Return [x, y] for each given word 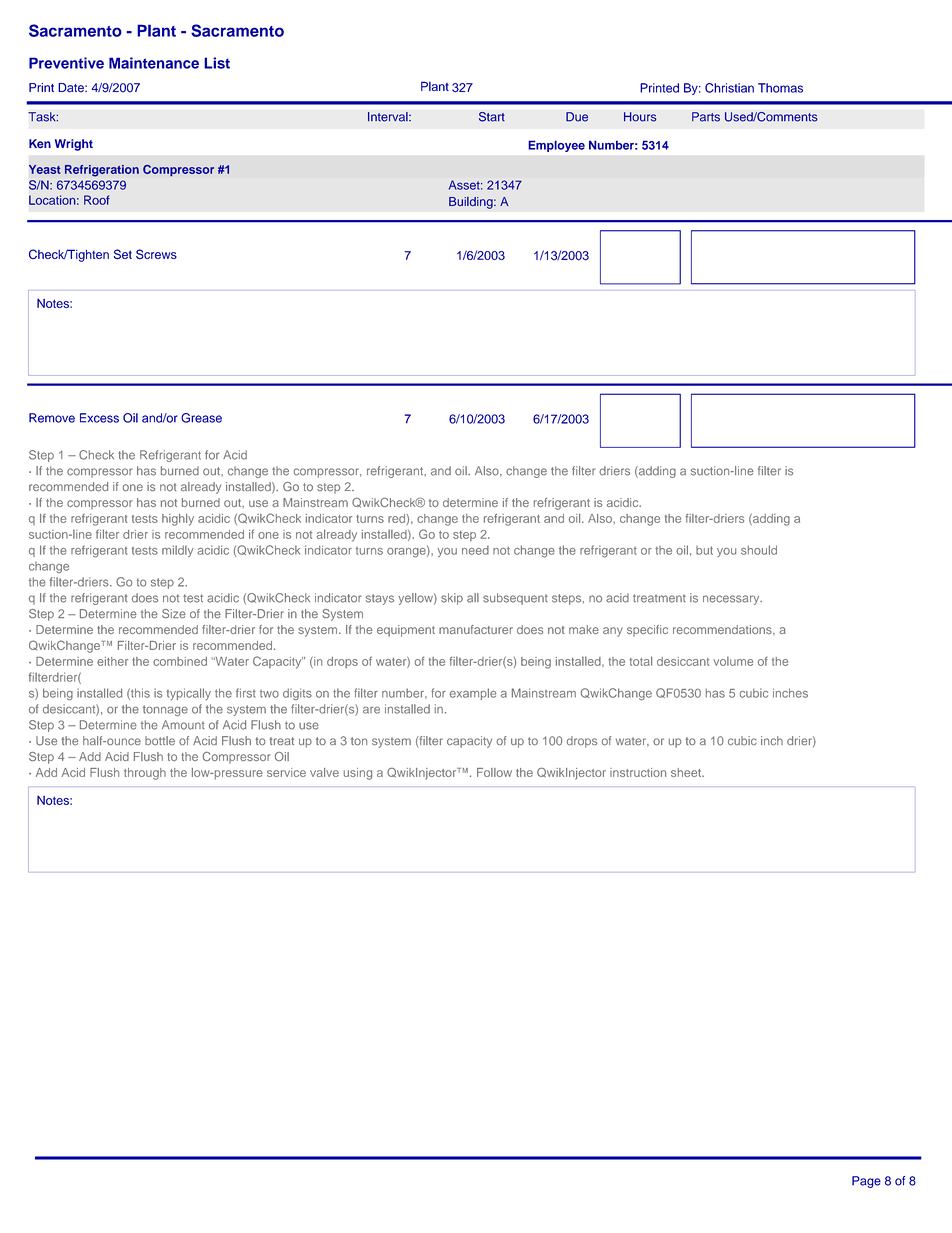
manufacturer [476, 629]
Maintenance [154, 63]
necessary [732, 600]
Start [492, 117]
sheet [687, 772]
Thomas [780, 88]
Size [174, 613]
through [145, 774]
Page [866, 1182]
